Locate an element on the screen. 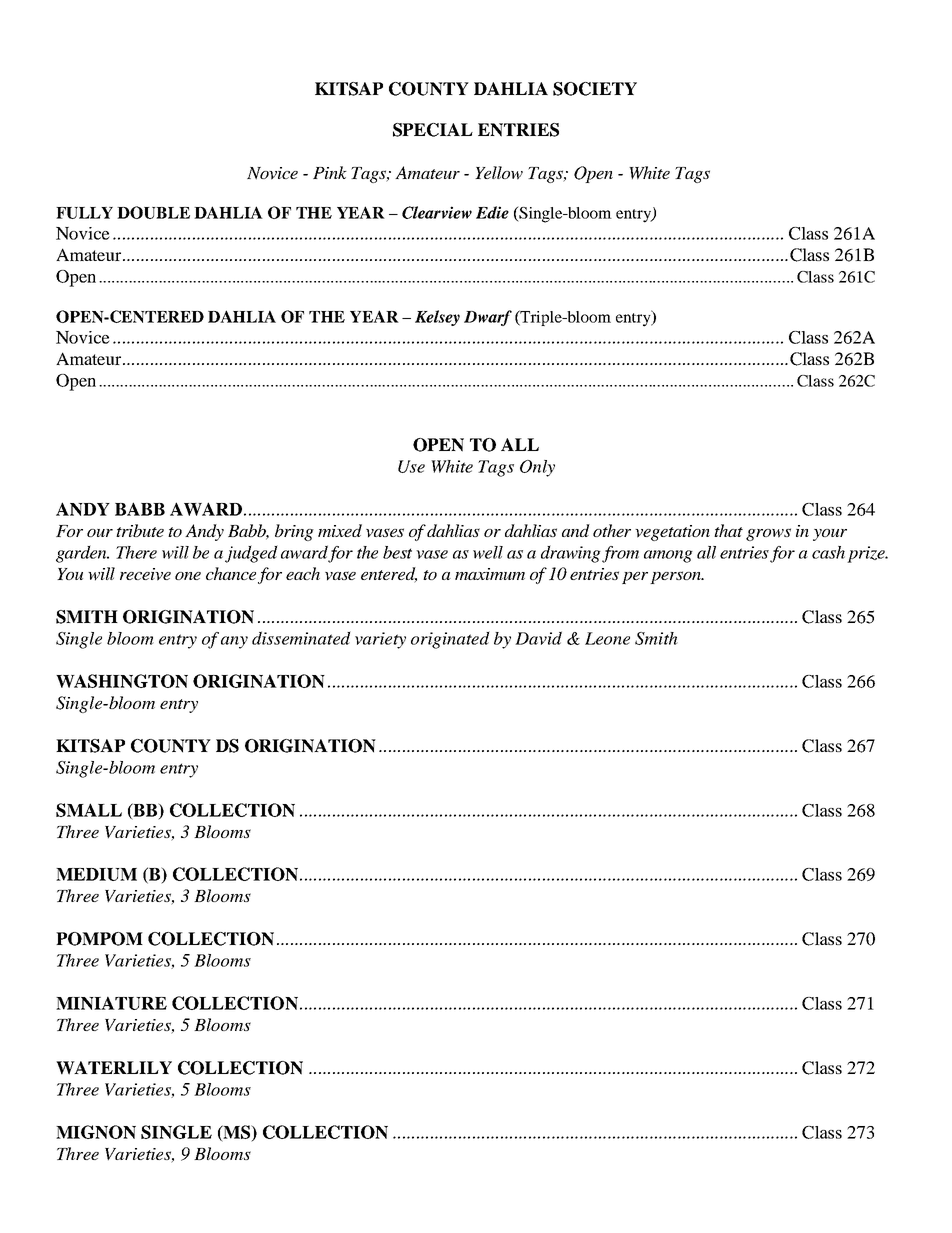 Image resolution: width=952 pixels, height=1233 pixels. WASHINGTON is located at coordinates (122, 681).
